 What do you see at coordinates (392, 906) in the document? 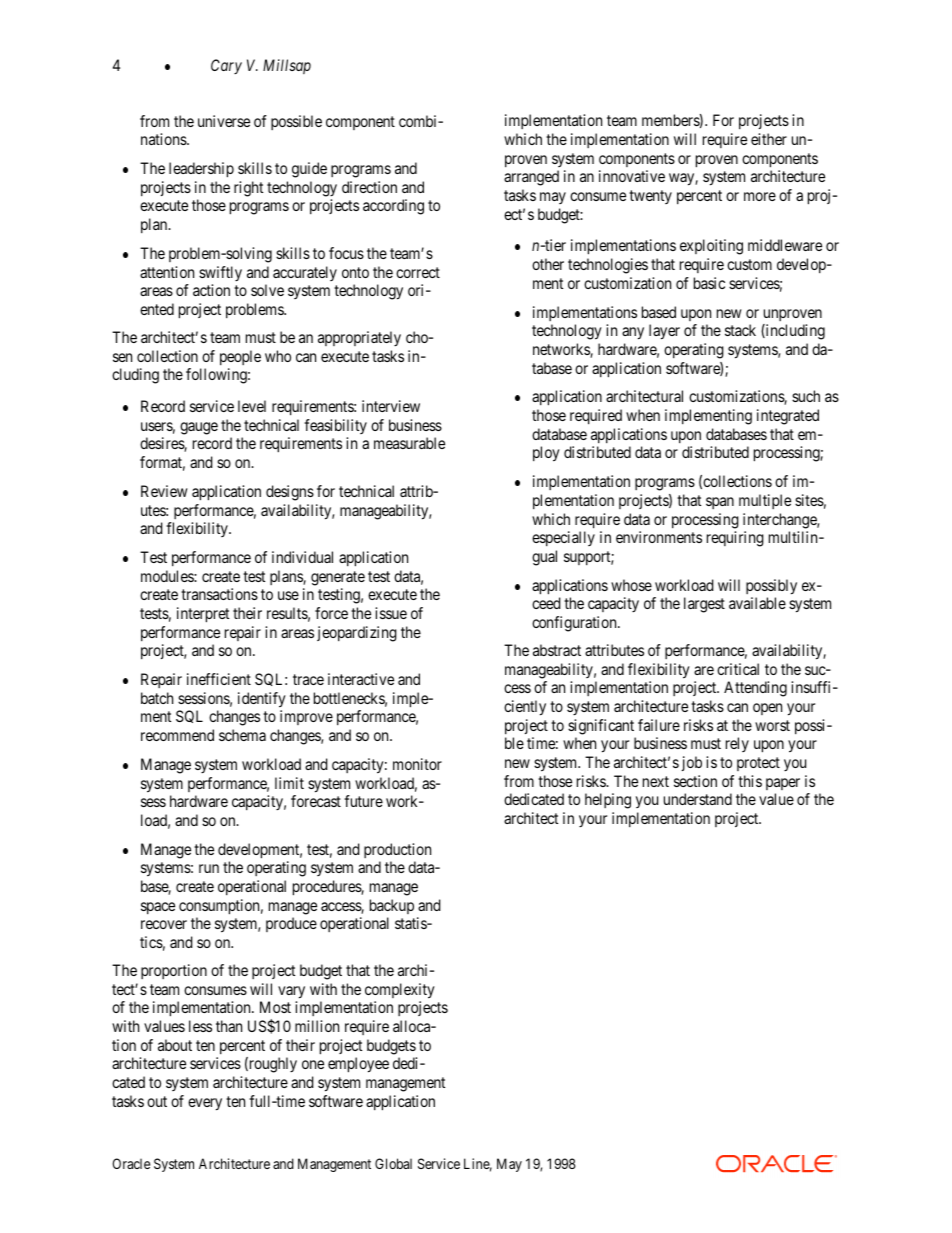
I see `backup` at bounding box center [392, 906].
